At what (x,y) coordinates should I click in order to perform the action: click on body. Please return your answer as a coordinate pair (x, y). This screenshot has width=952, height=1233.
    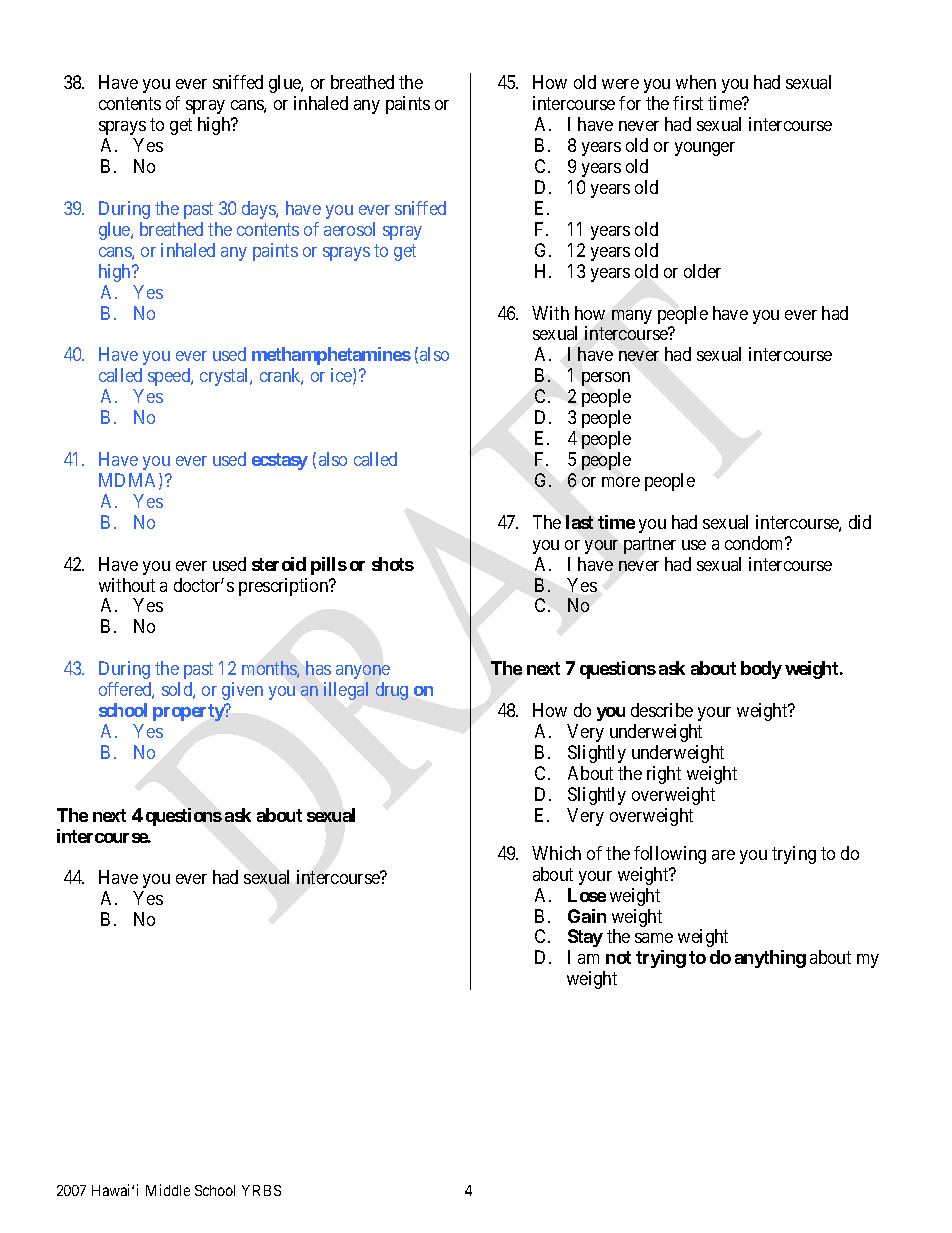
    Looking at the image, I should click on (761, 670).
